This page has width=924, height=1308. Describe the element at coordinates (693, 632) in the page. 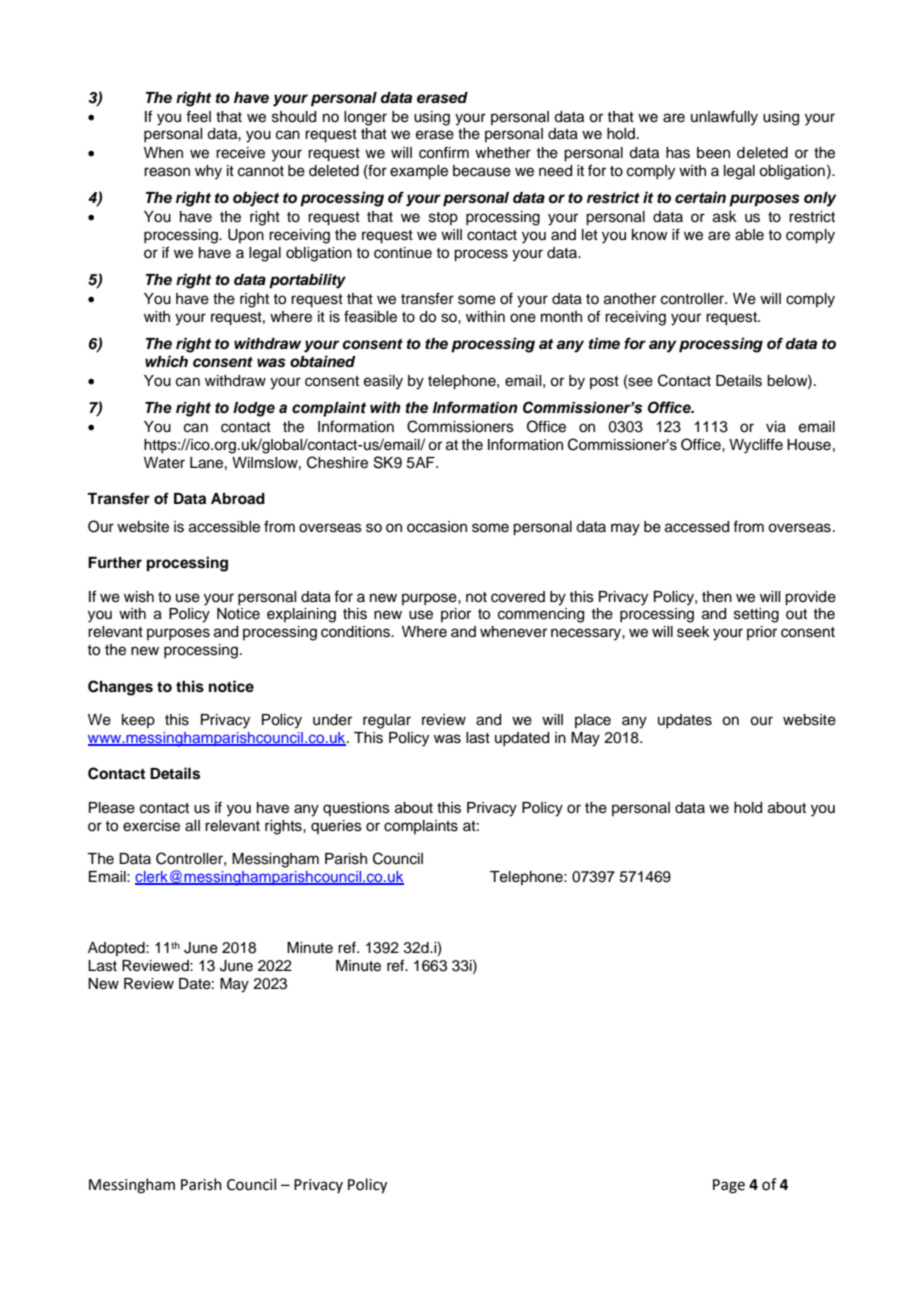

I see `seek` at that location.
